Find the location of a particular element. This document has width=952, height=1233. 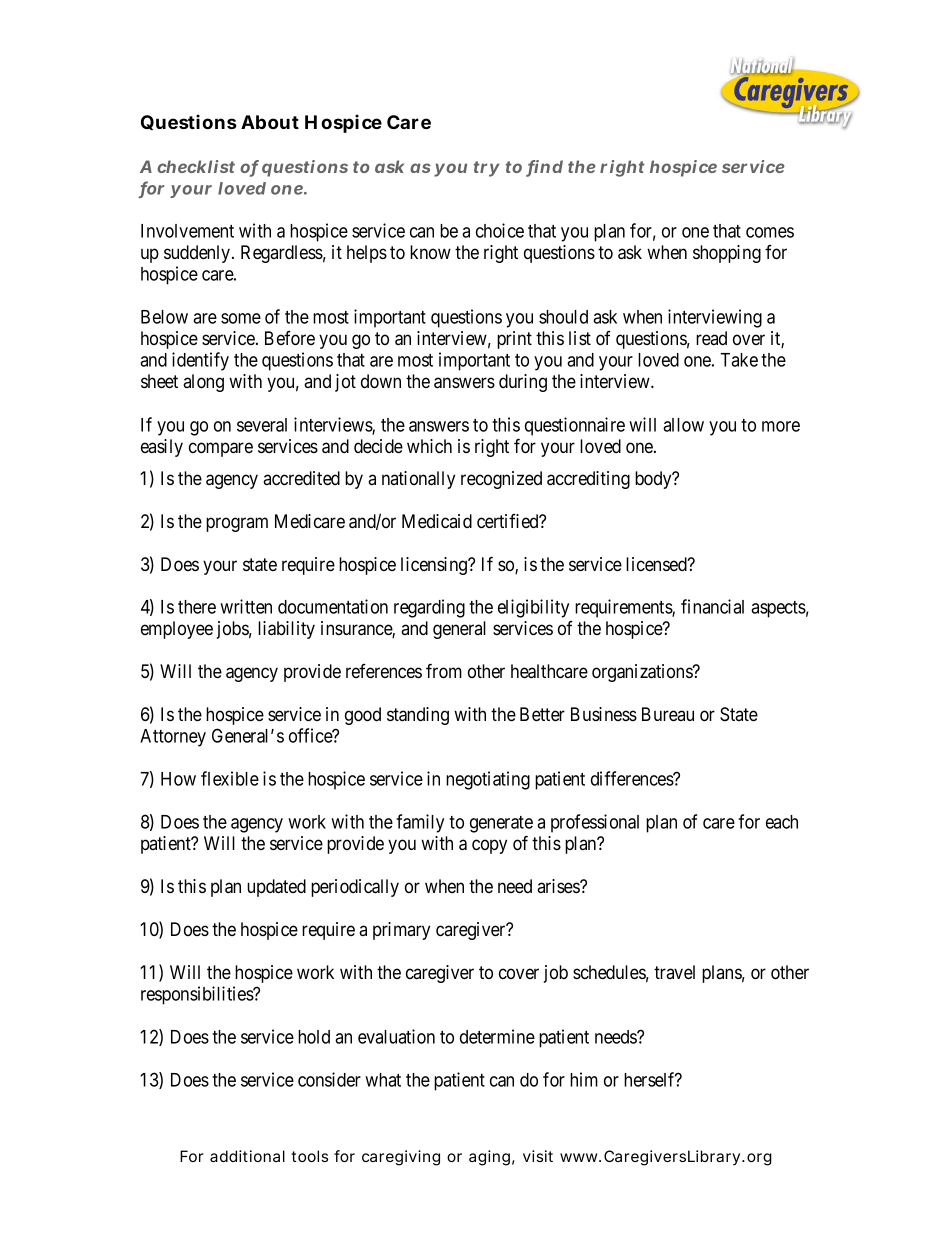

financial is located at coordinates (712, 606).
